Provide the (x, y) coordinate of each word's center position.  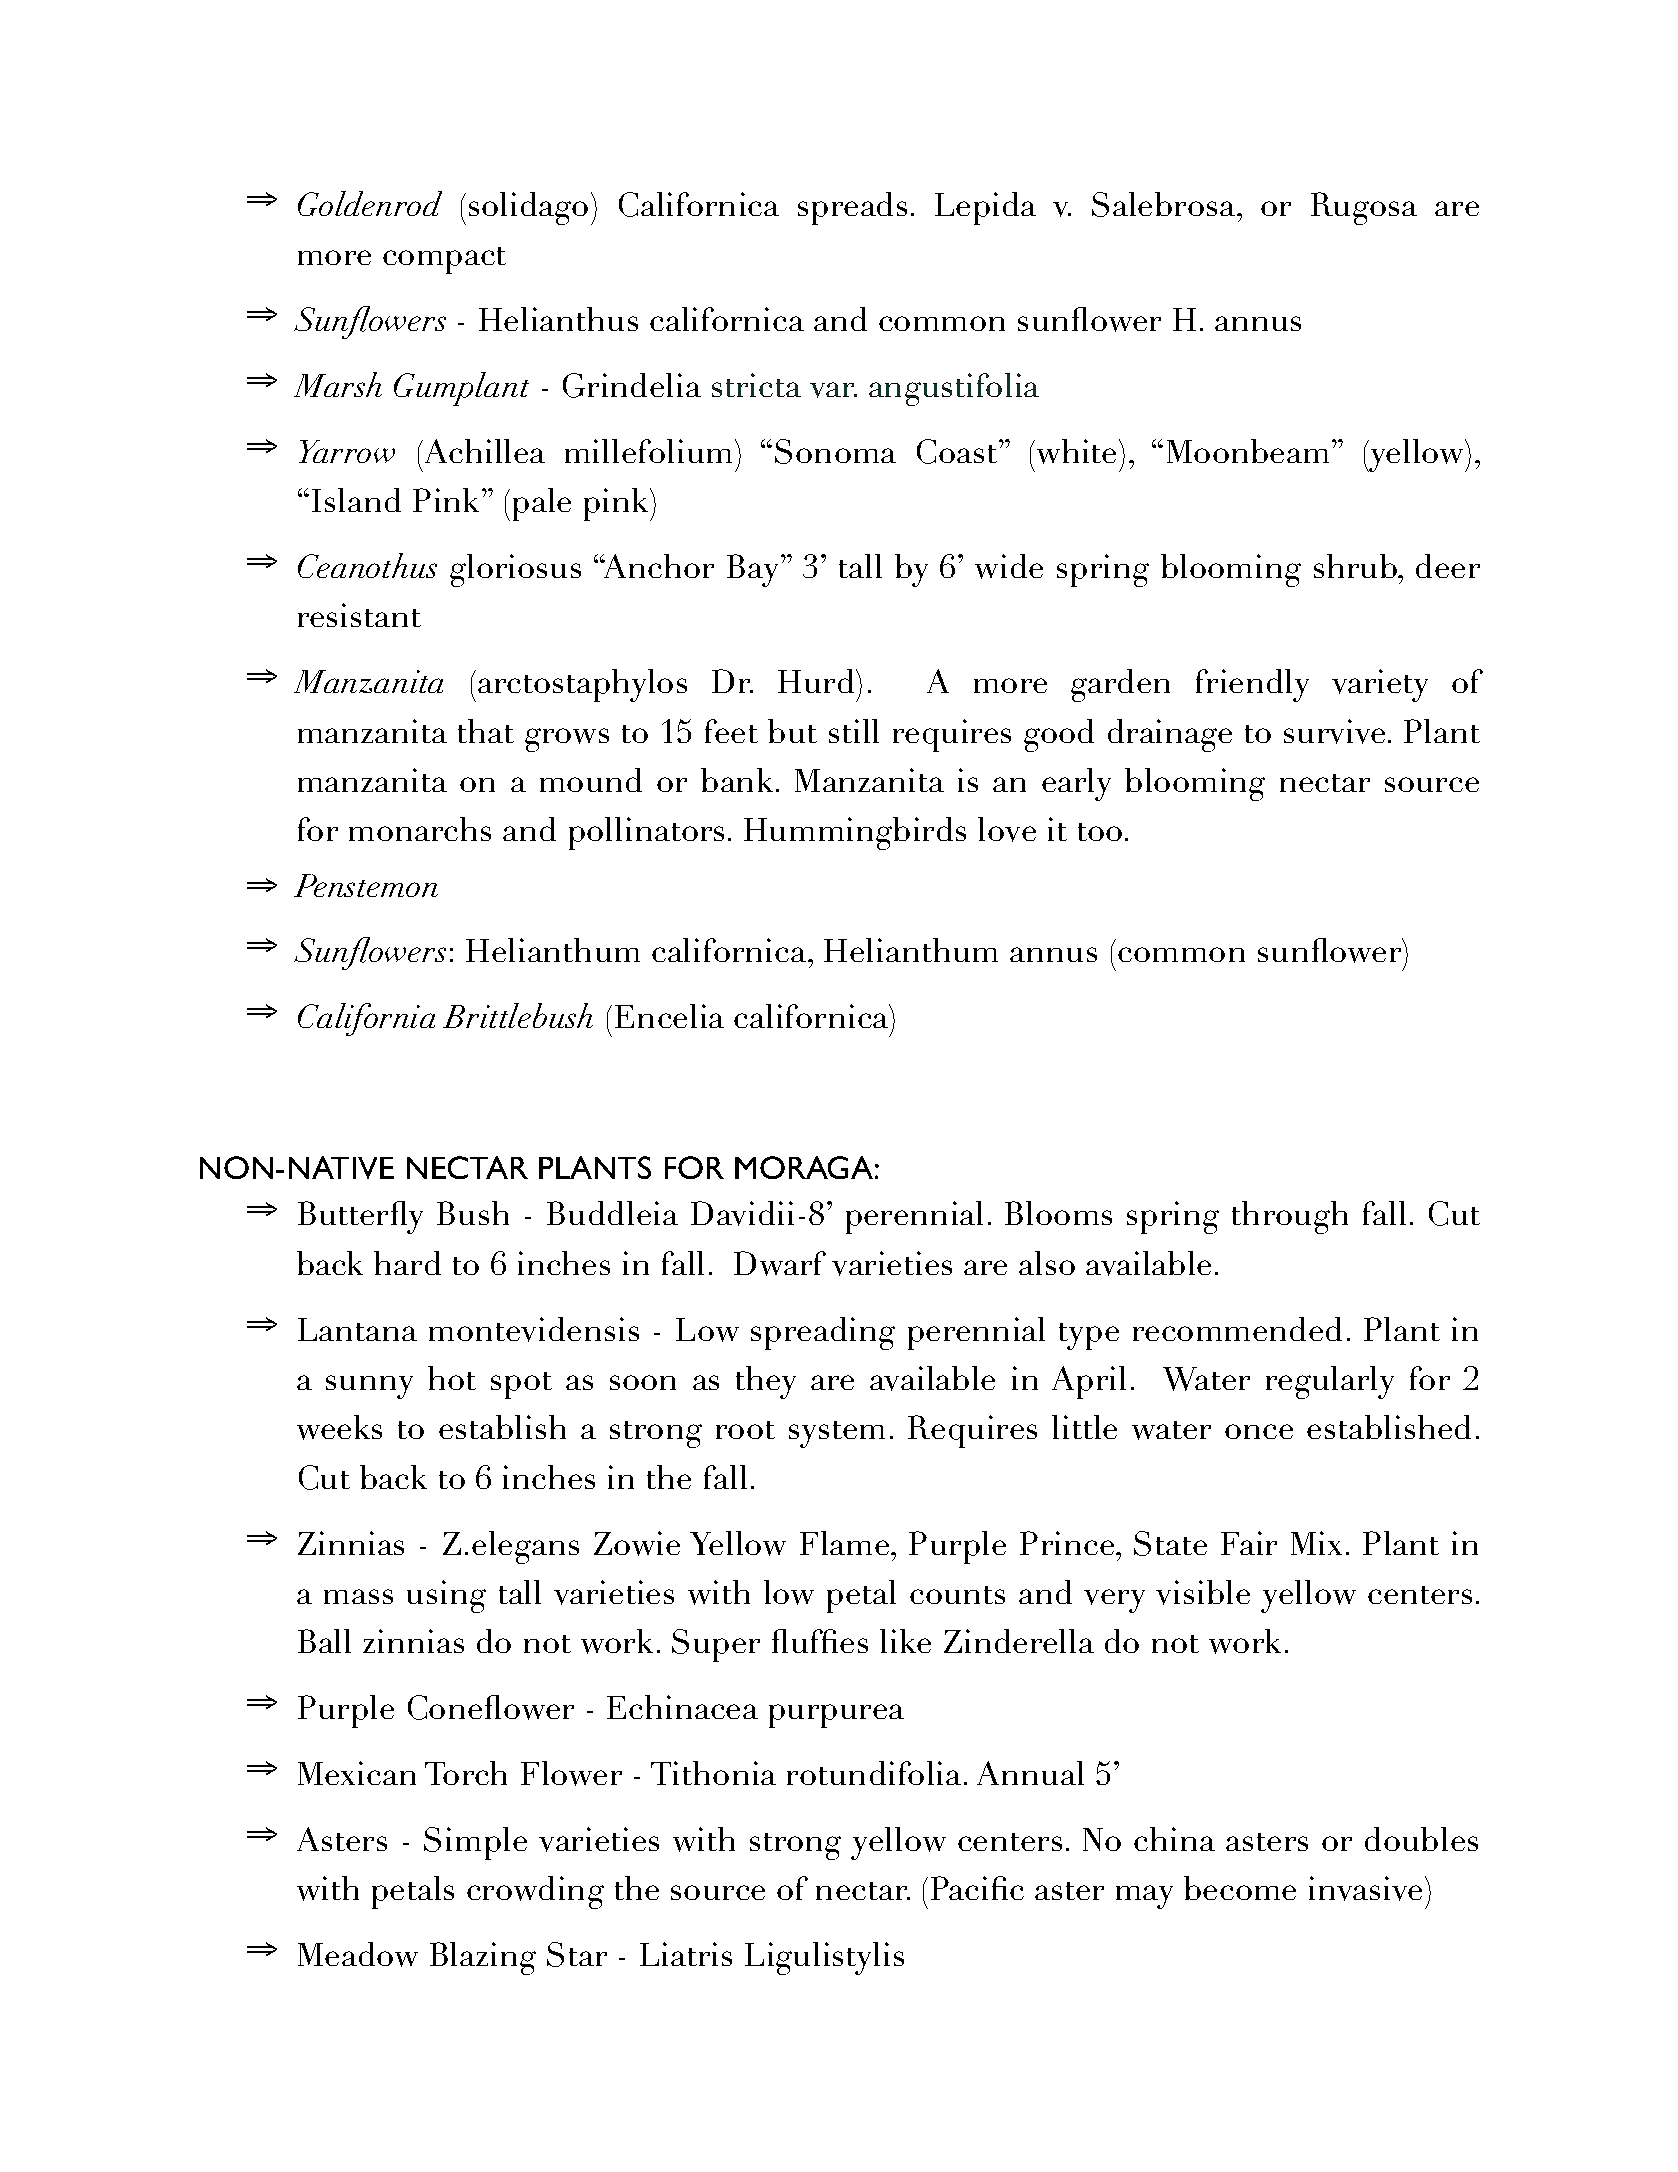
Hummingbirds (855, 833)
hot (452, 1378)
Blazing (483, 1958)
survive (1334, 731)
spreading (823, 1333)
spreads (852, 208)
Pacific (977, 1888)
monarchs (420, 829)
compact (444, 260)
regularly (1330, 1382)
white (1075, 451)
